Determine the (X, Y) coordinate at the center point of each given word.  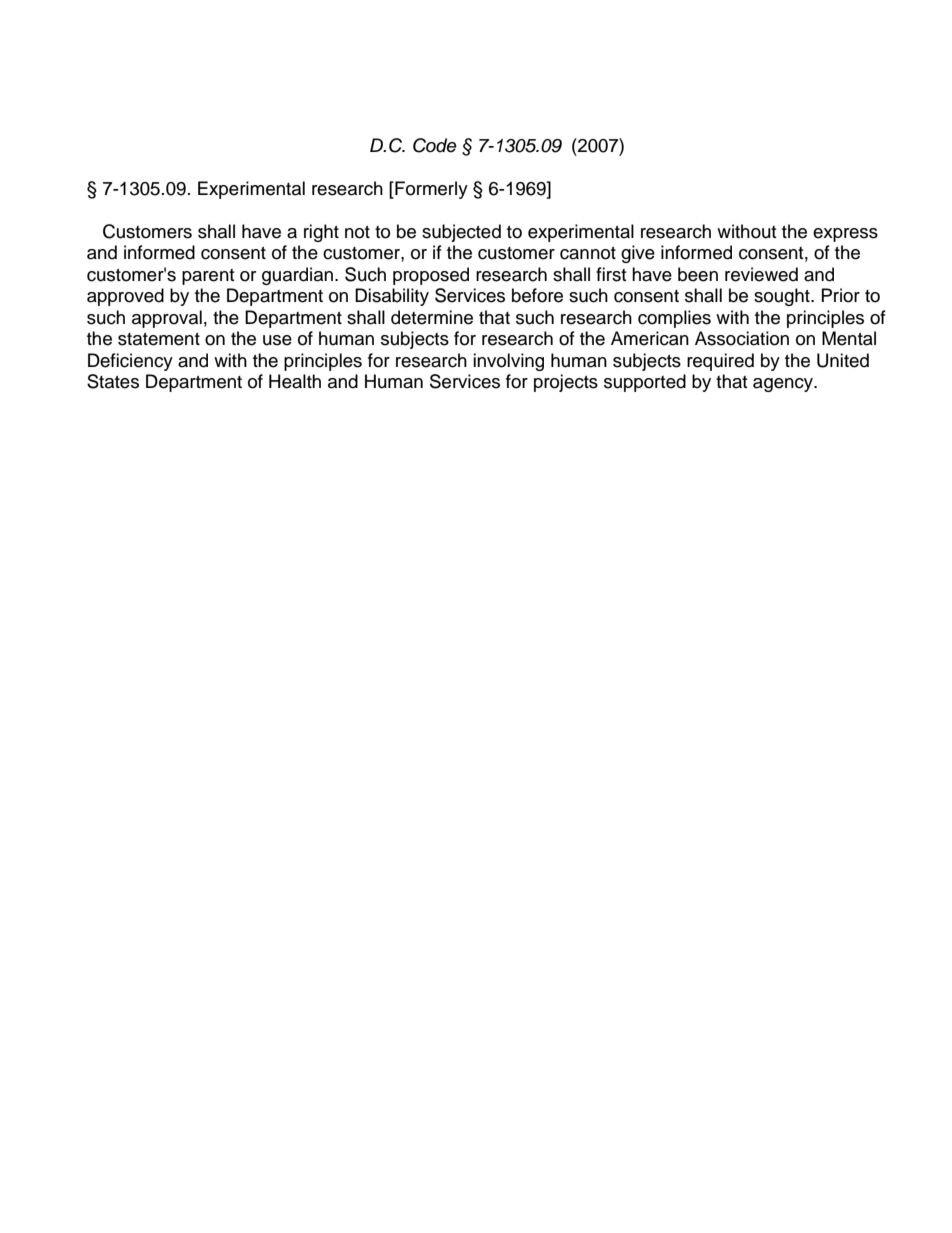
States (113, 381)
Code (435, 145)
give (638, 254)
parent (208, 277)
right (321, 233)
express (845, 235)
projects (566, 383)
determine (432, 317)
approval (167, 319)
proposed (431, 276)
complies (674, 319)
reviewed (761, 274)
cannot (588, 253)
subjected (461, 233)
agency (784, 385)
